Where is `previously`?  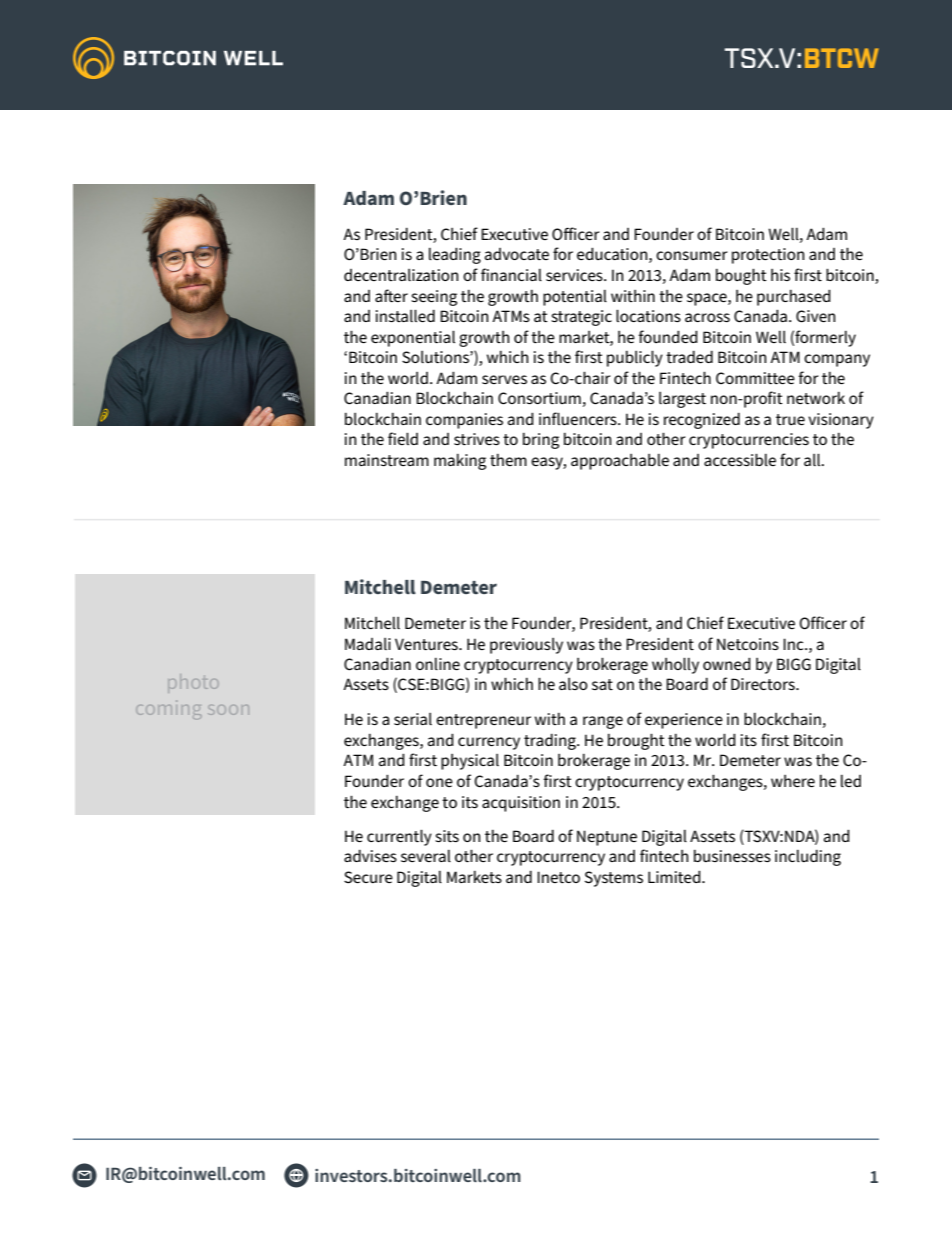 previously is located at coordinates (526, 646).
